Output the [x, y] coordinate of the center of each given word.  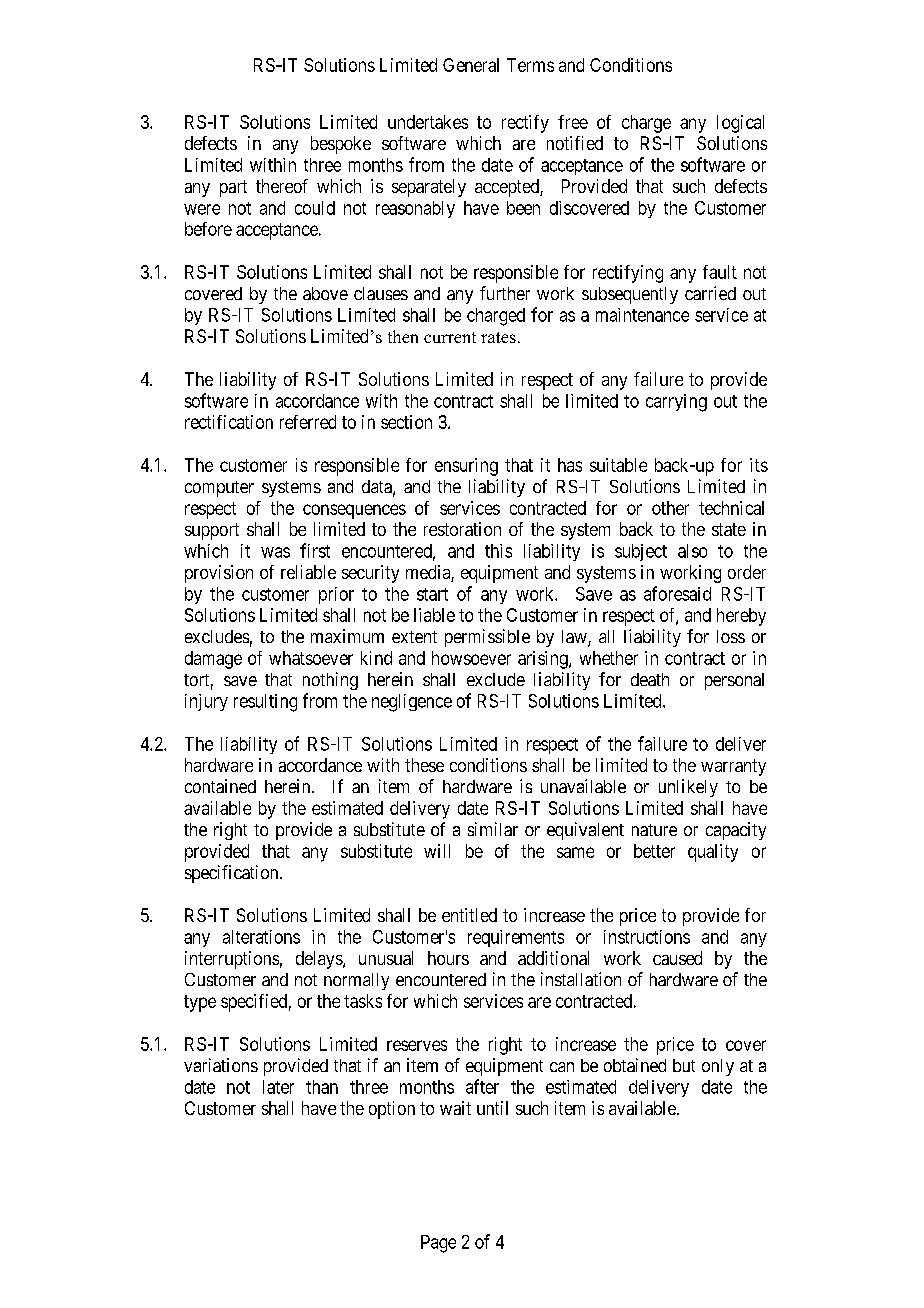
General [471, 65]
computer [219, 489]
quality [713, 853]
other [670, 508]
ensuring [466, 467]
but [684, 1065]
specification [233, 874]
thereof [282, 186]
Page [438, 1244]
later [278, 1087]
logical [740, 124]
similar [493, 829]
